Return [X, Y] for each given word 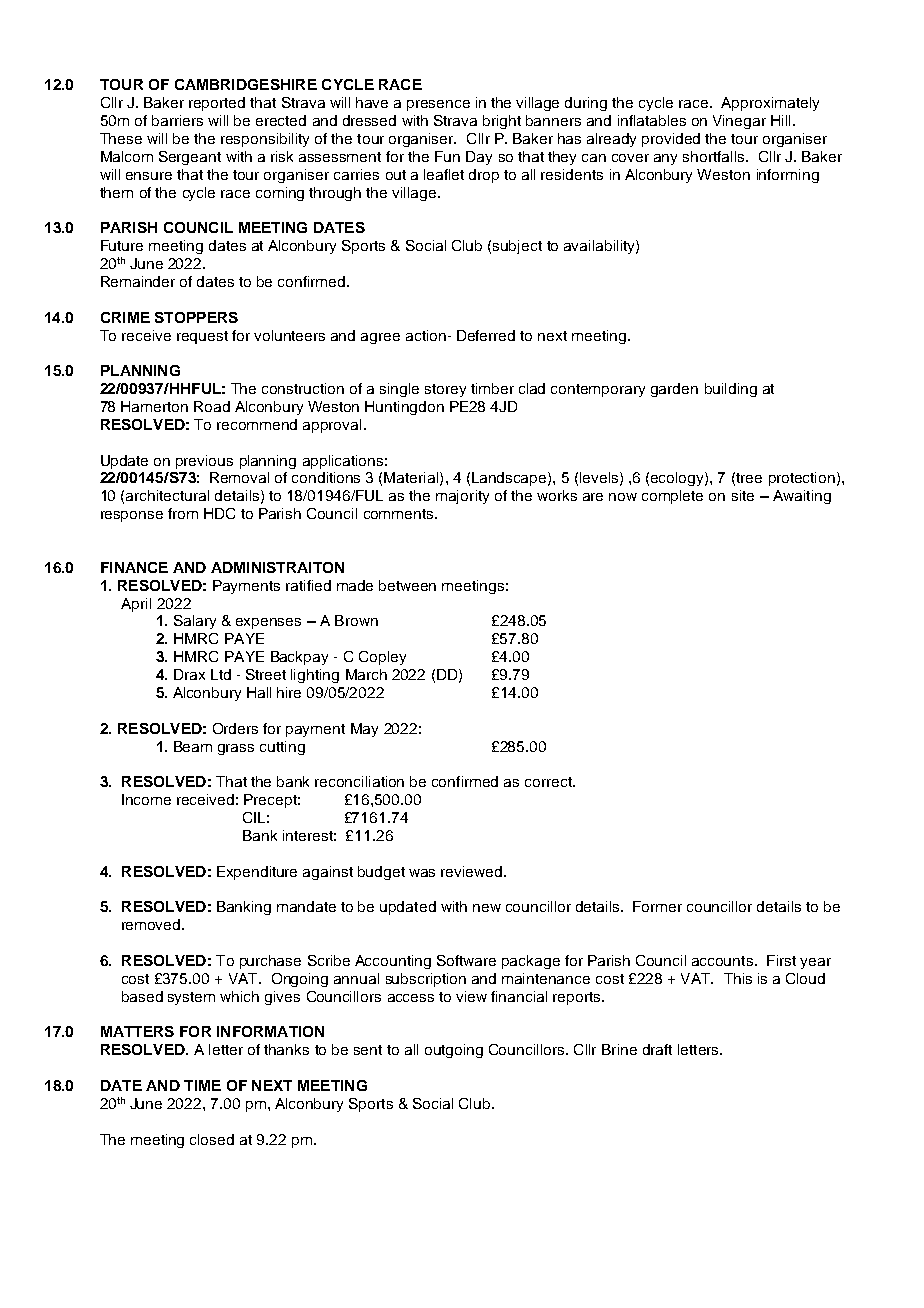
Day [479, 158]
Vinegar [739, 122]
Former [657, 906]
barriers [177, 120]
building [731, 390]
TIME [202, 1085]
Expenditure [257, 873]
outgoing [454, 1051]
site [743, 495]
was [422, 873]
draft [657, 1049]
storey [445, 390]
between [407, 585]
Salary [195, 622]
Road [212, 406]
